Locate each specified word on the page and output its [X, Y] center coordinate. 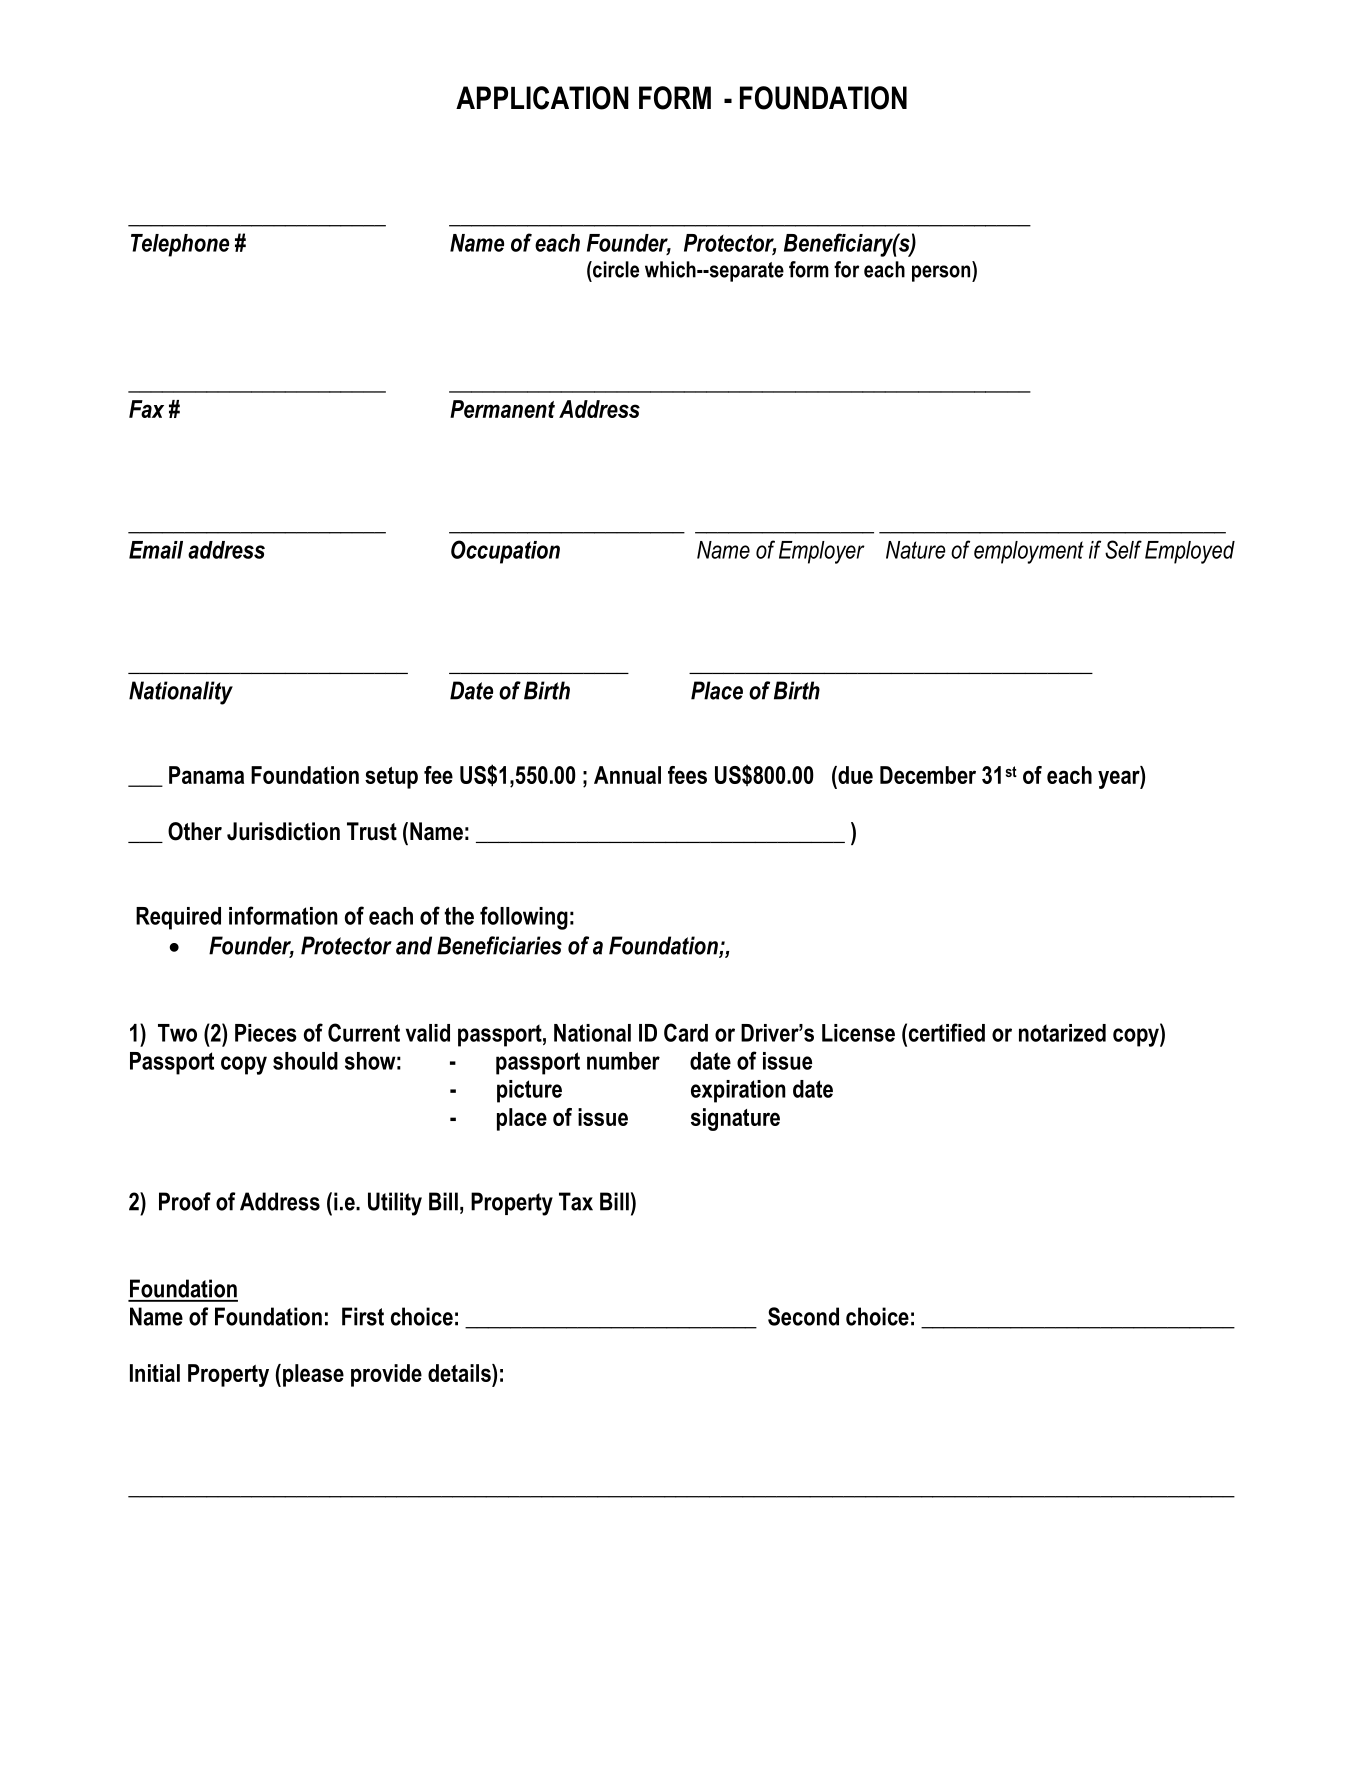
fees [687, 775]
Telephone [180, 245]
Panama [206, 775]
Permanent [502, 409]
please [313, 1375]
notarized [1062, 1033]
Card [686, 1032]
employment [1029, 552]
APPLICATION [542, 98]
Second [803, 1316]
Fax [146, 409]
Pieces [266, 1033]
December [928, 775]
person [942, 273]
